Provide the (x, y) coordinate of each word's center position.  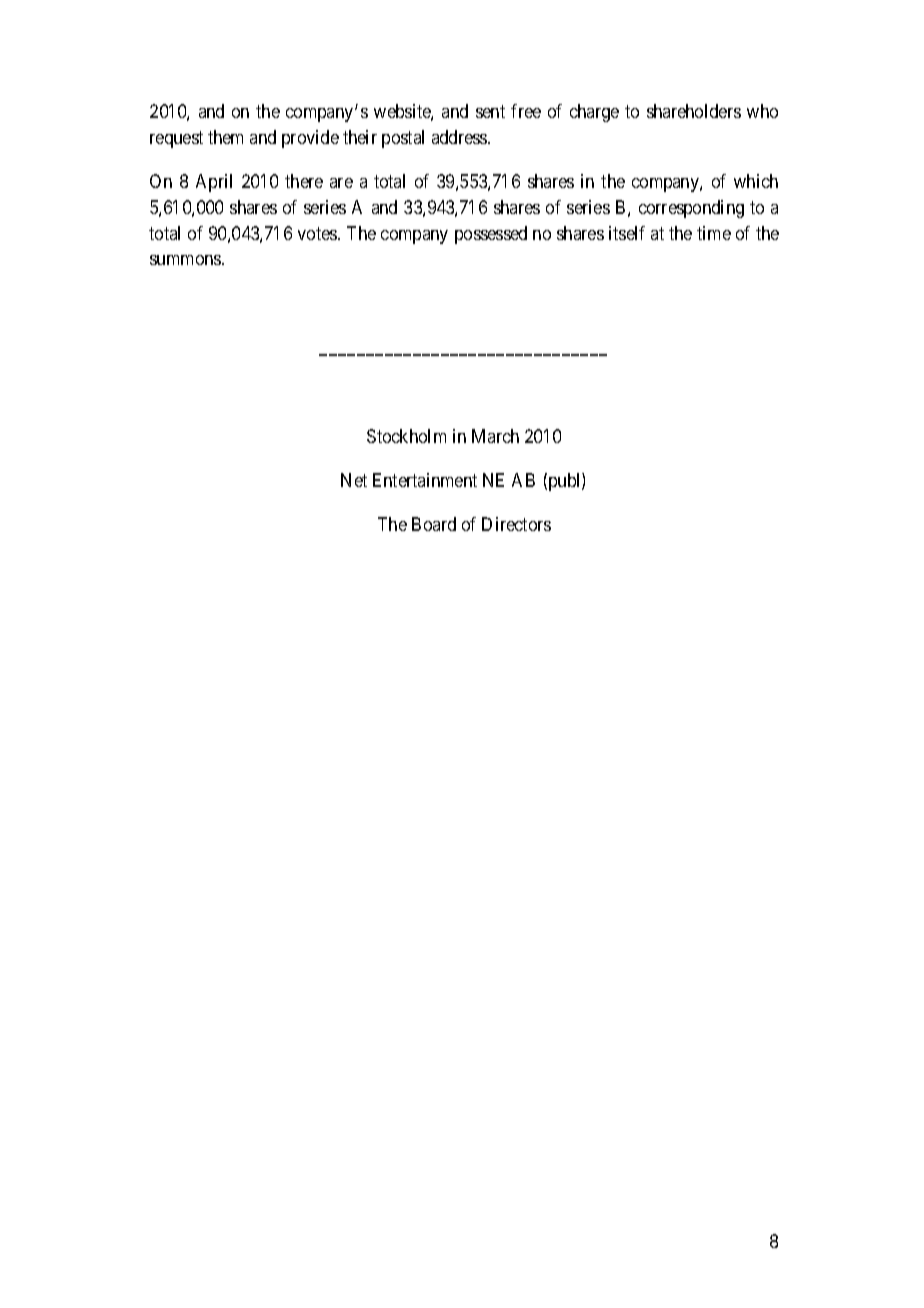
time (714, 233)
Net (354, 480)
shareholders (694, 111)
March (495, 436)
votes (318, 233)
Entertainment (425, 480)
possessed (491, 235)
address (460, 137)
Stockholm (406, 436)
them (225, 137)
